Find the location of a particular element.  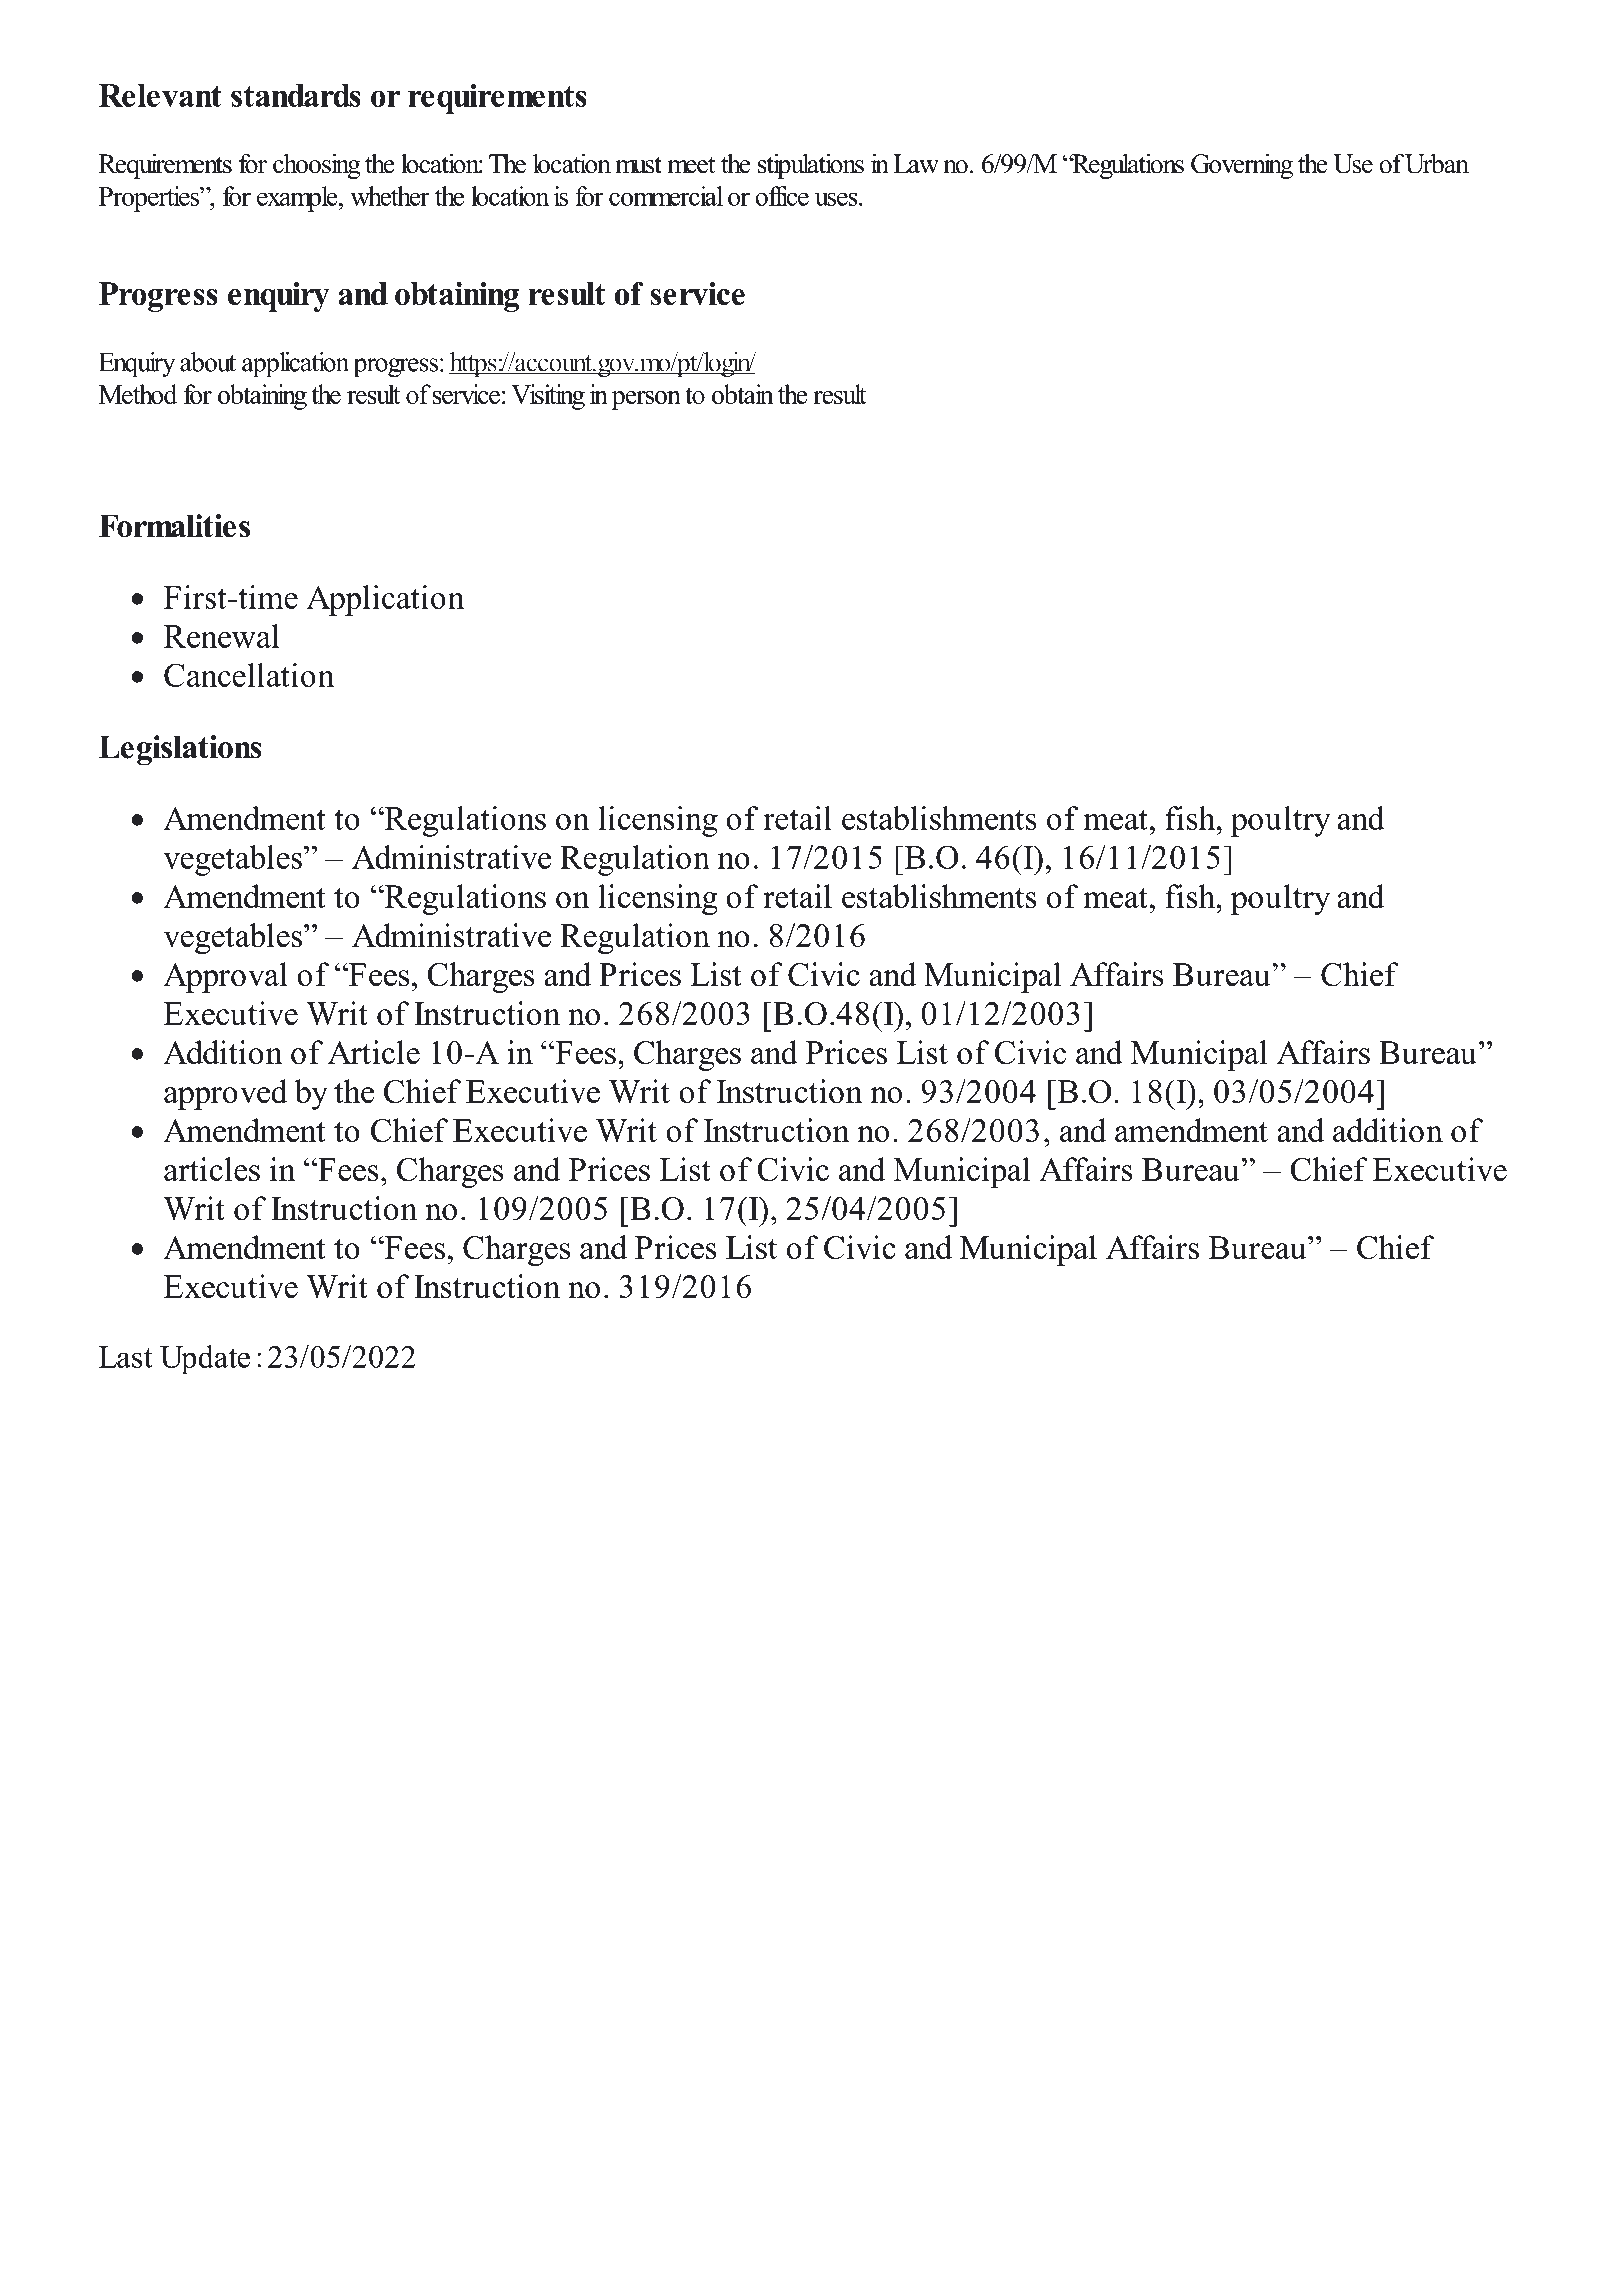

Method is located at coordinates (138, 394).
